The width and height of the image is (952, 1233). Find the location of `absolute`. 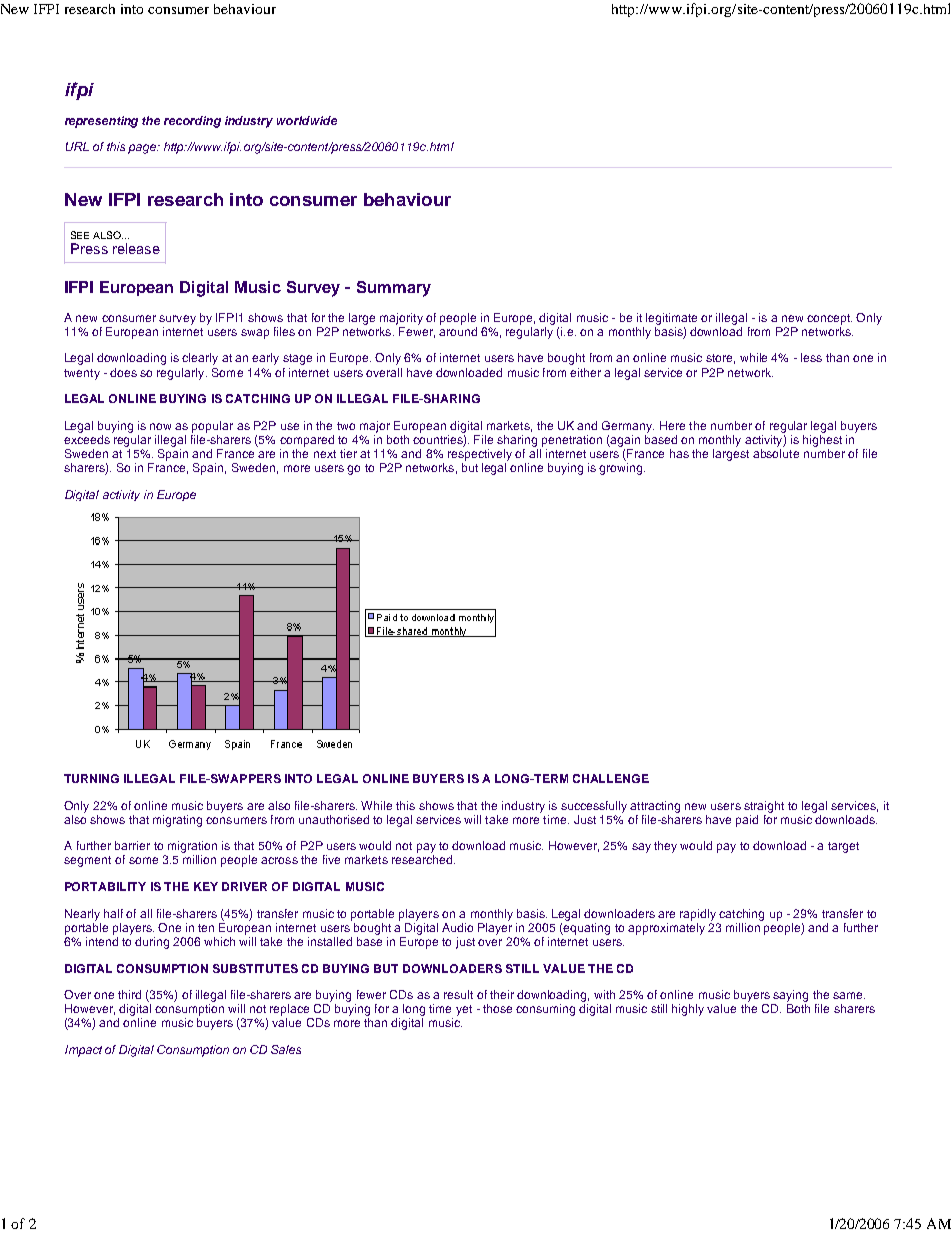

absolute is located at coordinates (776, 453).
